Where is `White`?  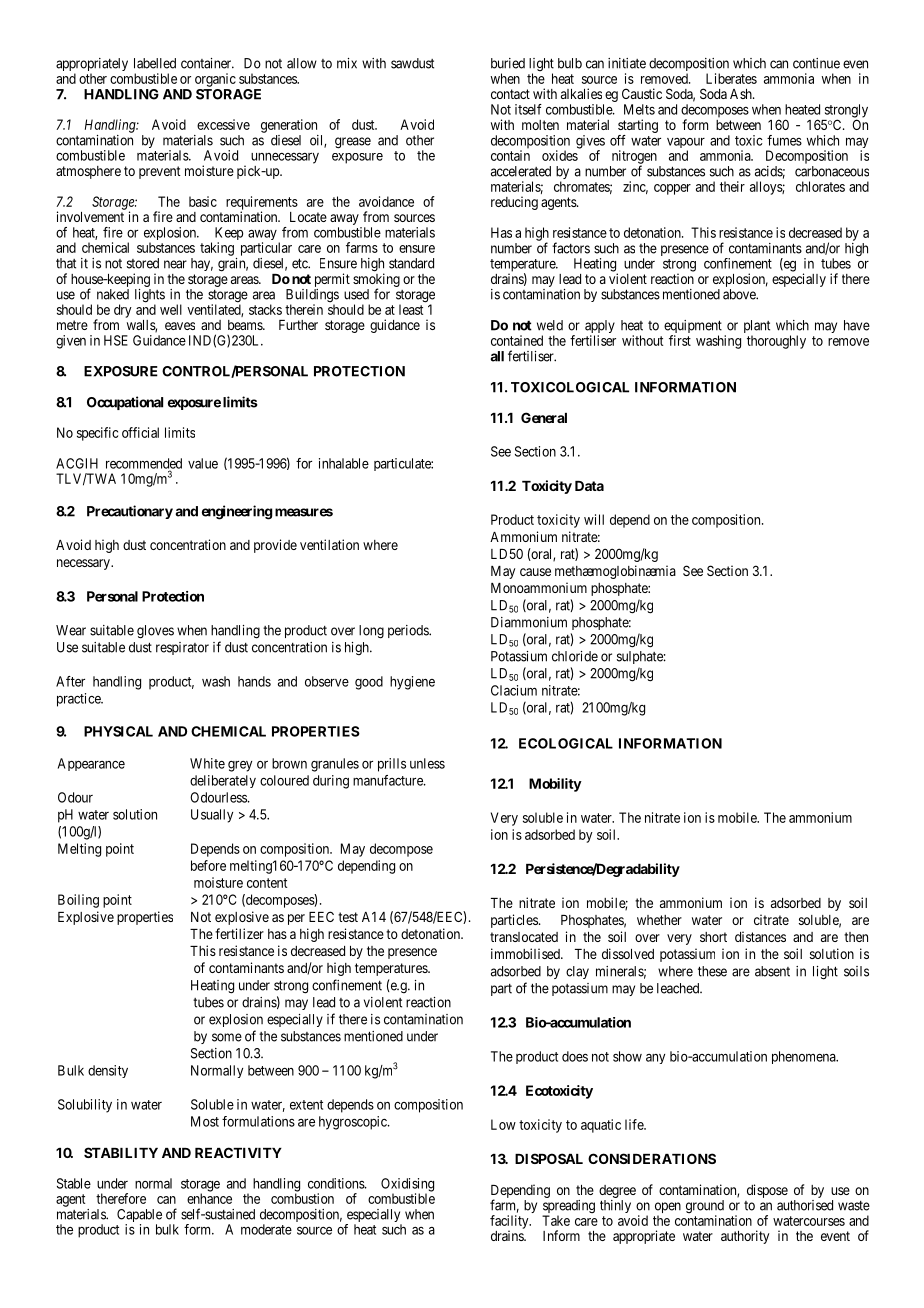
White is located at coordinates (207, 763).
